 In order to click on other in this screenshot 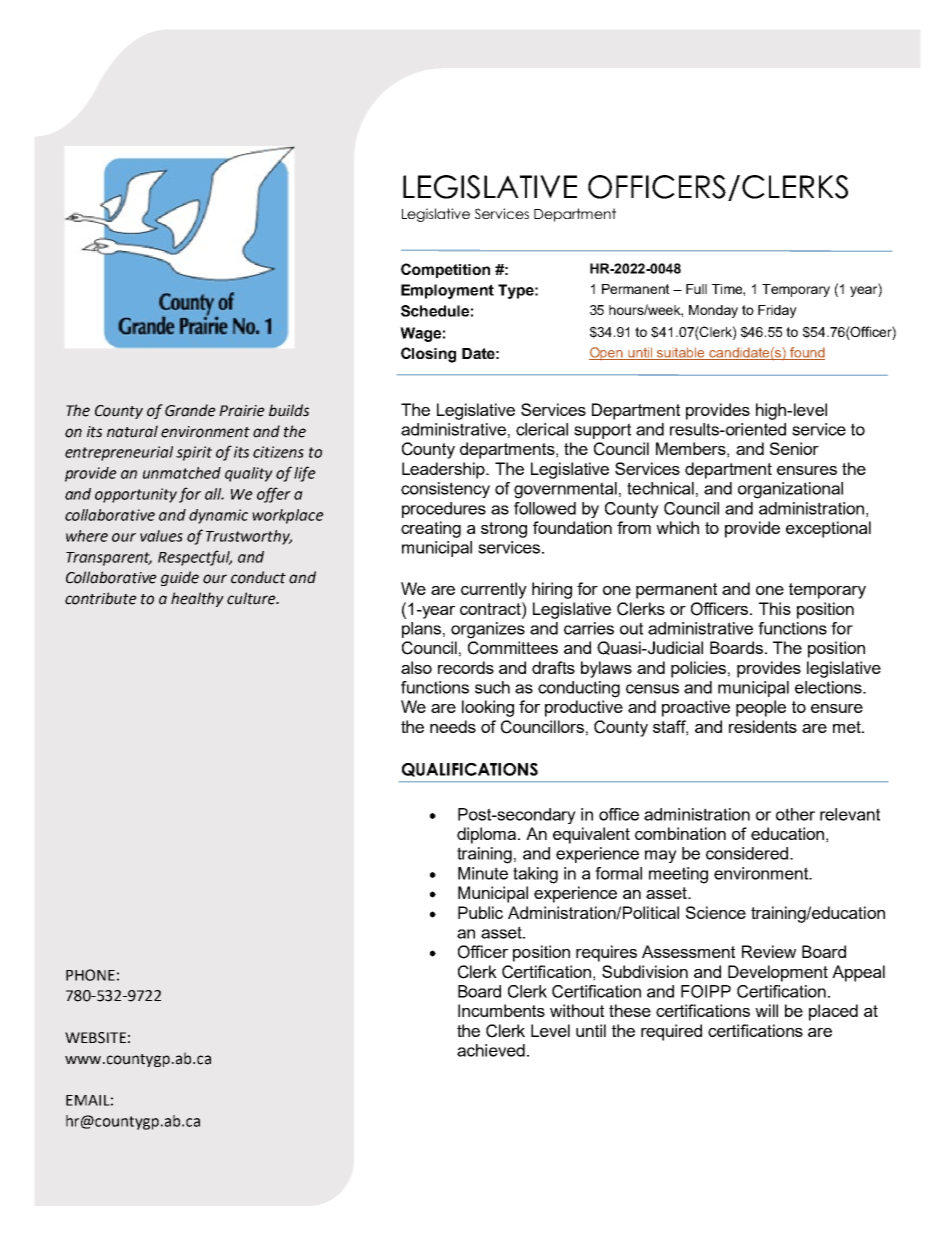, I will do `click(795, 814)`.
